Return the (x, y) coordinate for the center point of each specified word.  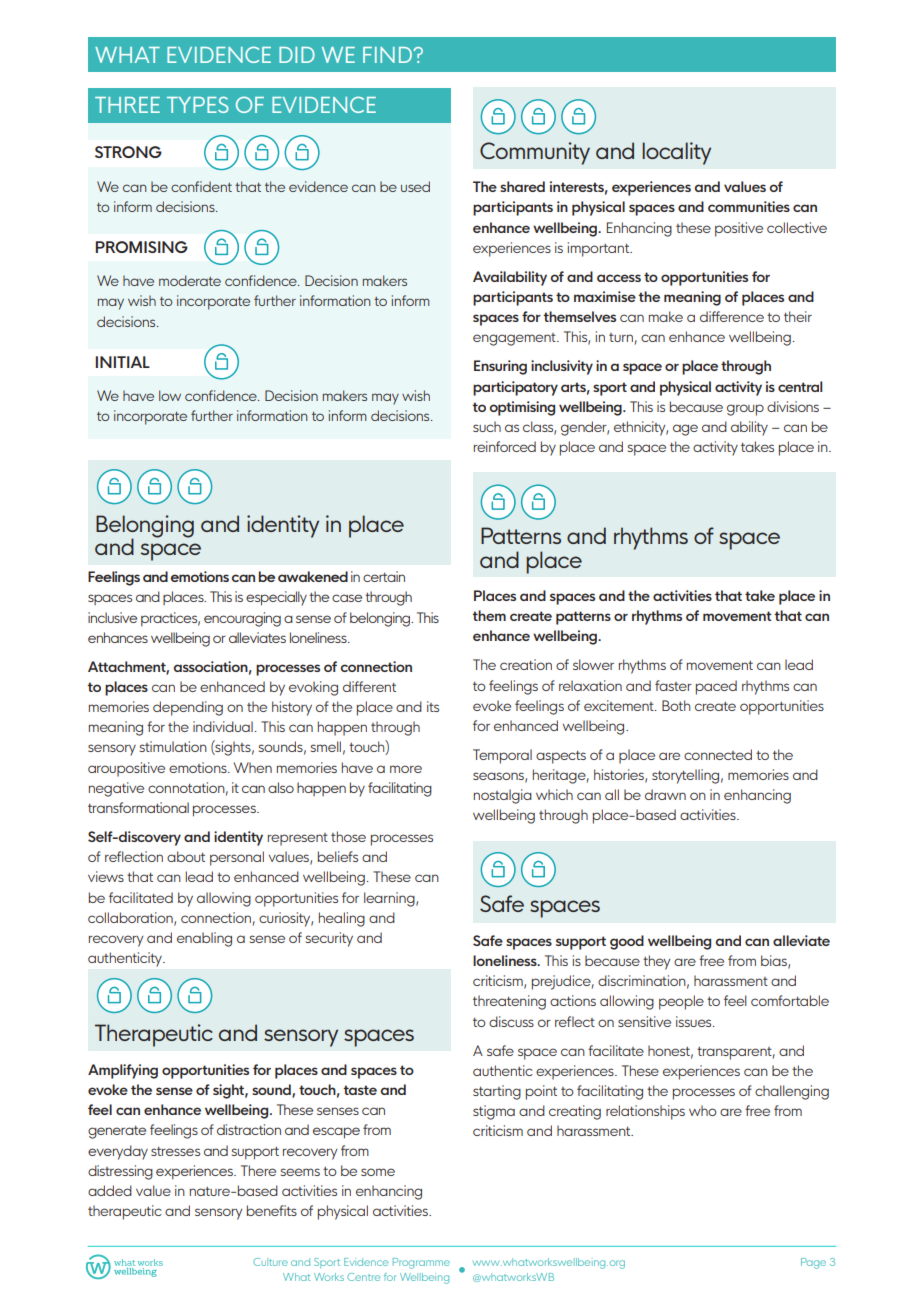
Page (813, 1263)
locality (676, 153)
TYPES (198, 104)
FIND (388, 55)
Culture (270, 1262)
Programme (421, 1263)
